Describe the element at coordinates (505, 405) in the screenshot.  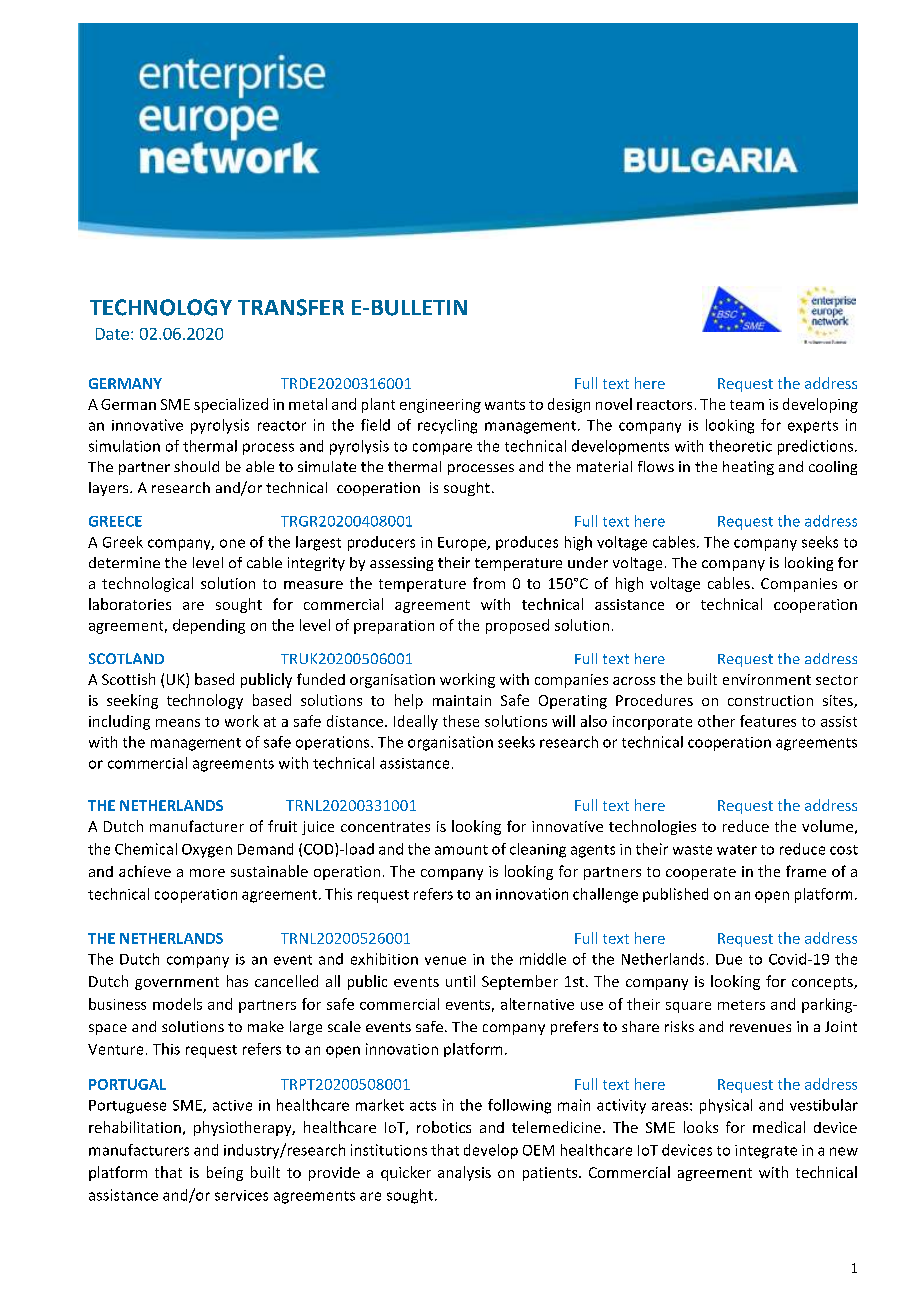
I see `wants` at that location.
